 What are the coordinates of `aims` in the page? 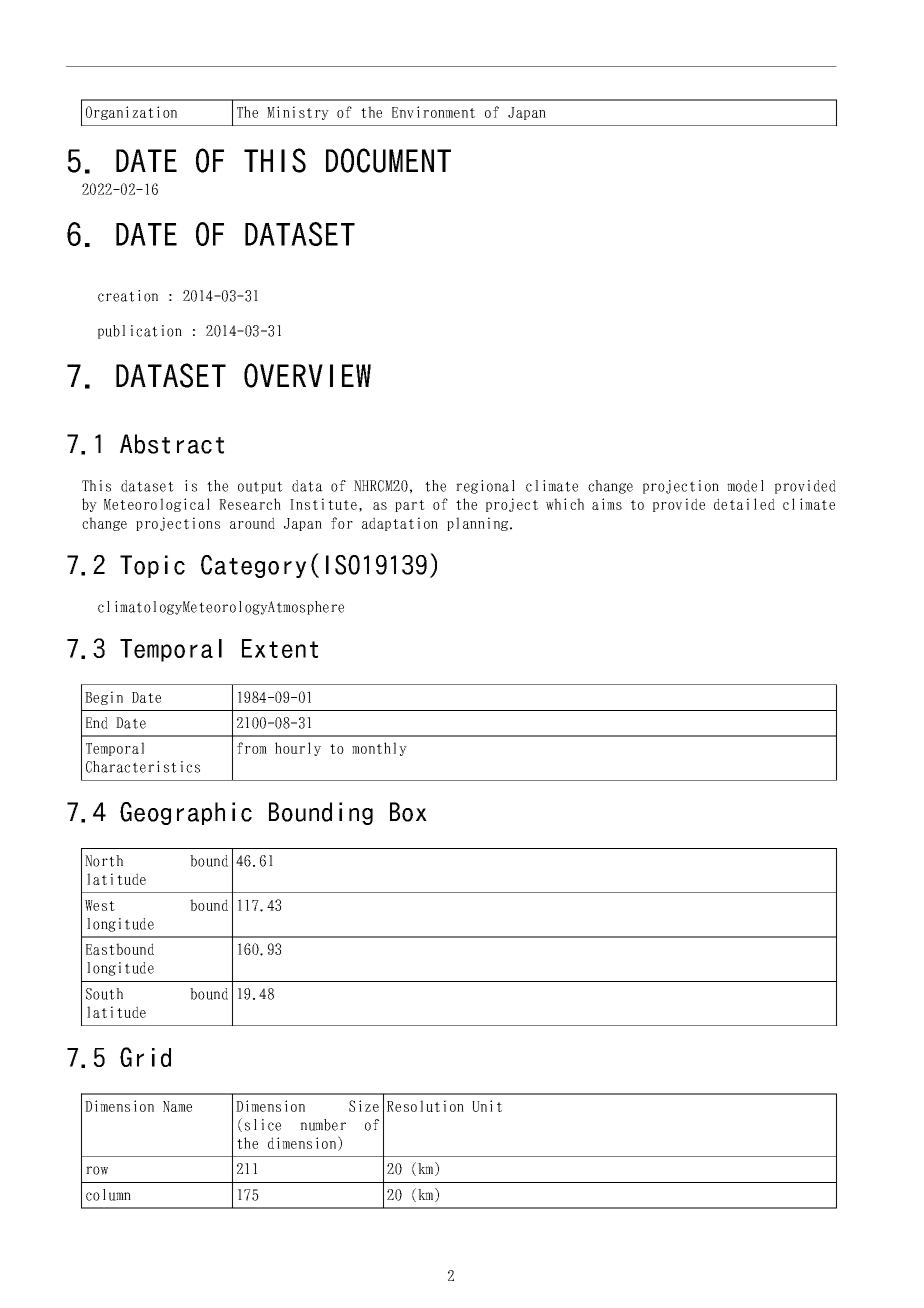 It's located at (607, 504).
